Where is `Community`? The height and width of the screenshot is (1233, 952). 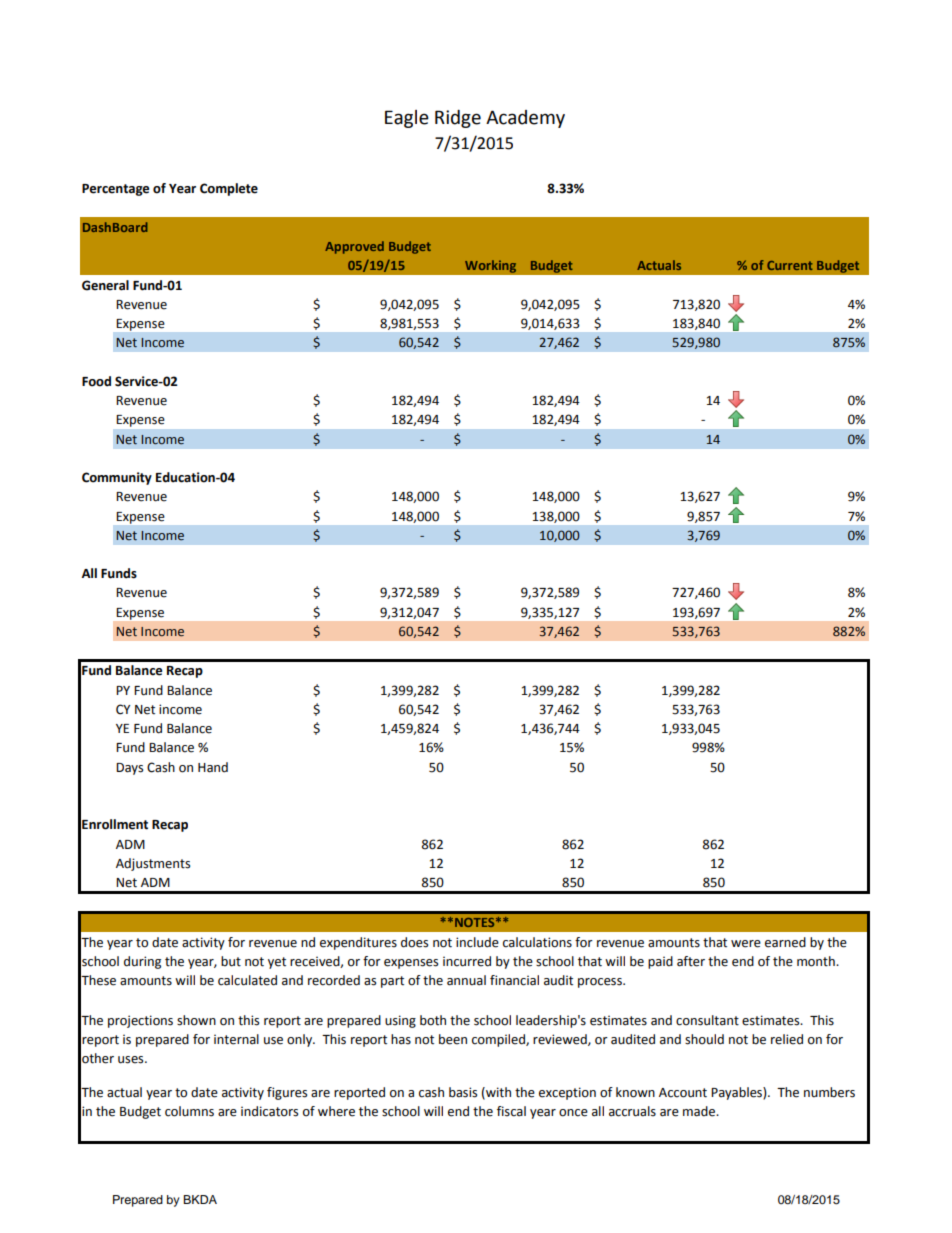
Community is located at coordinates (117, 478).
